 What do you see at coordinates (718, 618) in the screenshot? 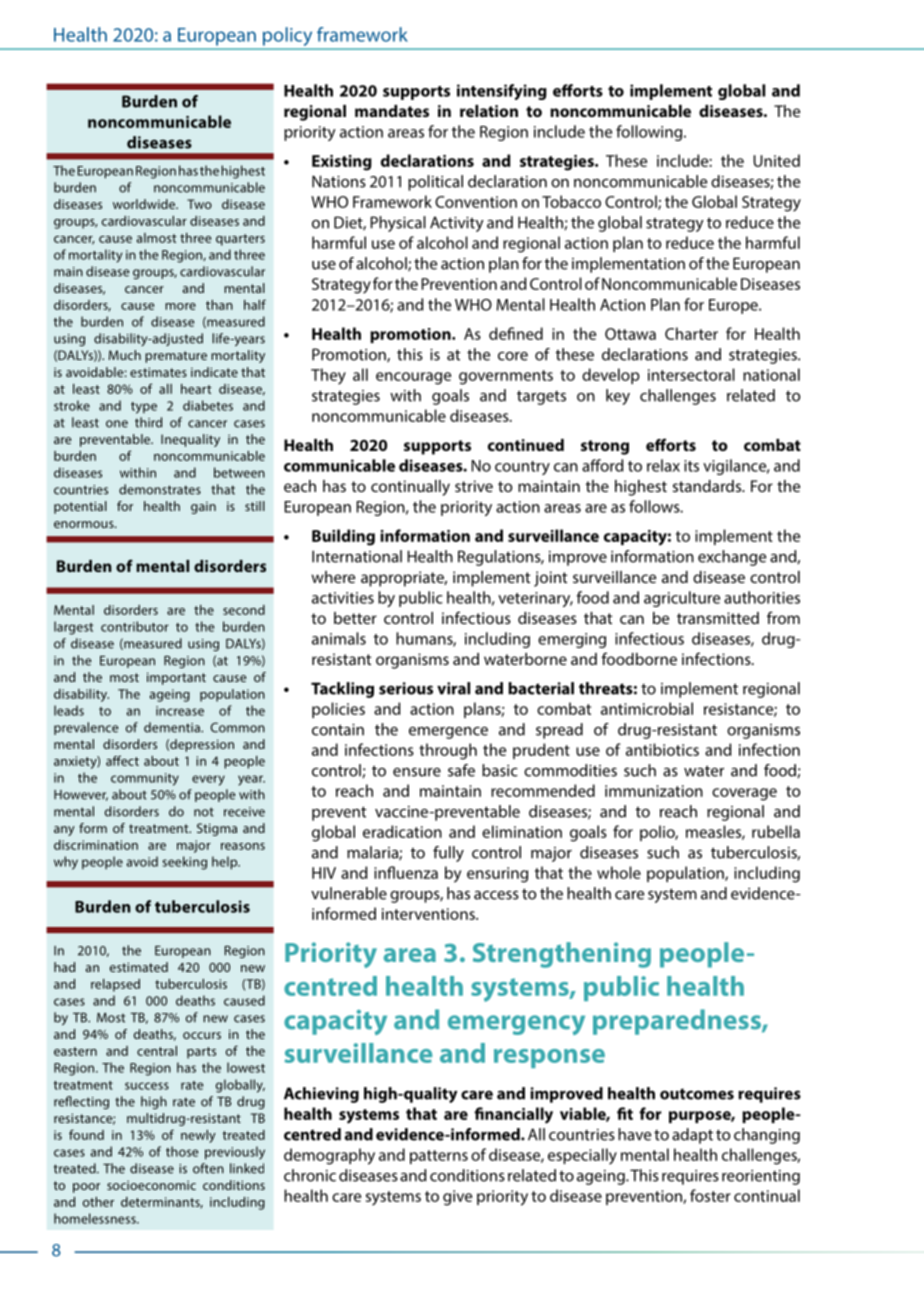
I see `transmitted` at bounding box center [718, 618].
